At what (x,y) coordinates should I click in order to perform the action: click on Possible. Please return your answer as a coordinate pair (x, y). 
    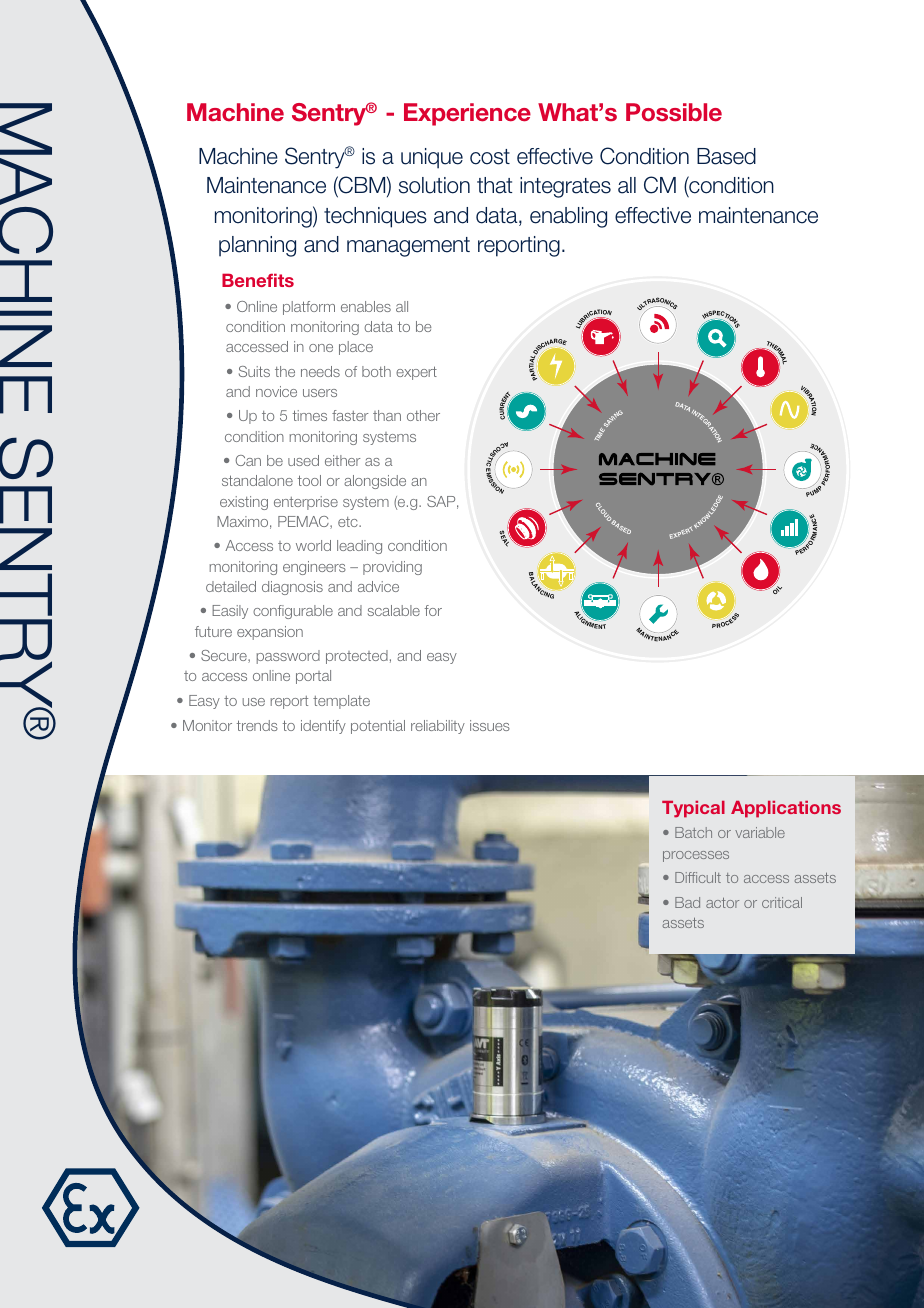
    Looking at the image, I should click on (674, 112).
